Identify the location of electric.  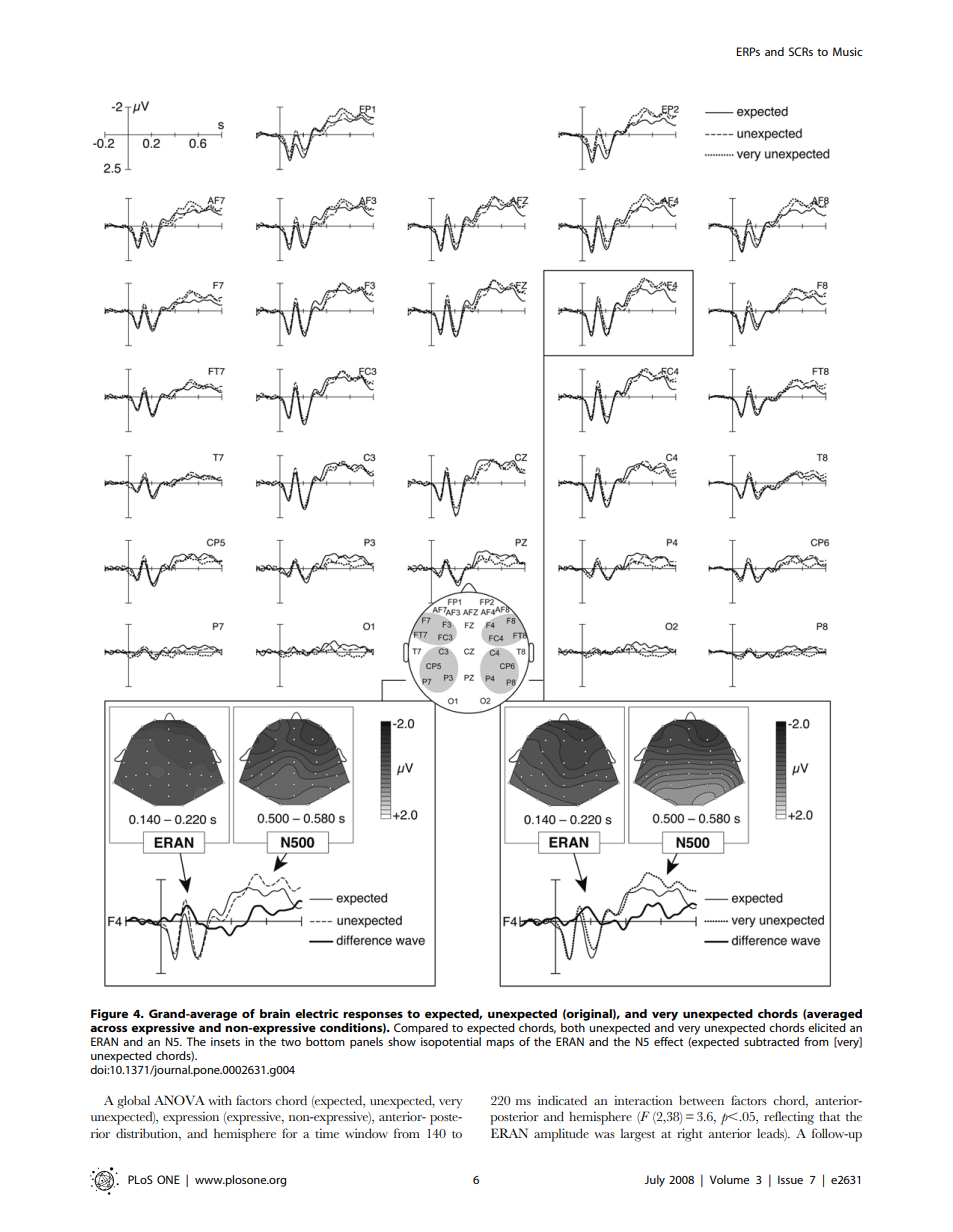
(316, 1013).
